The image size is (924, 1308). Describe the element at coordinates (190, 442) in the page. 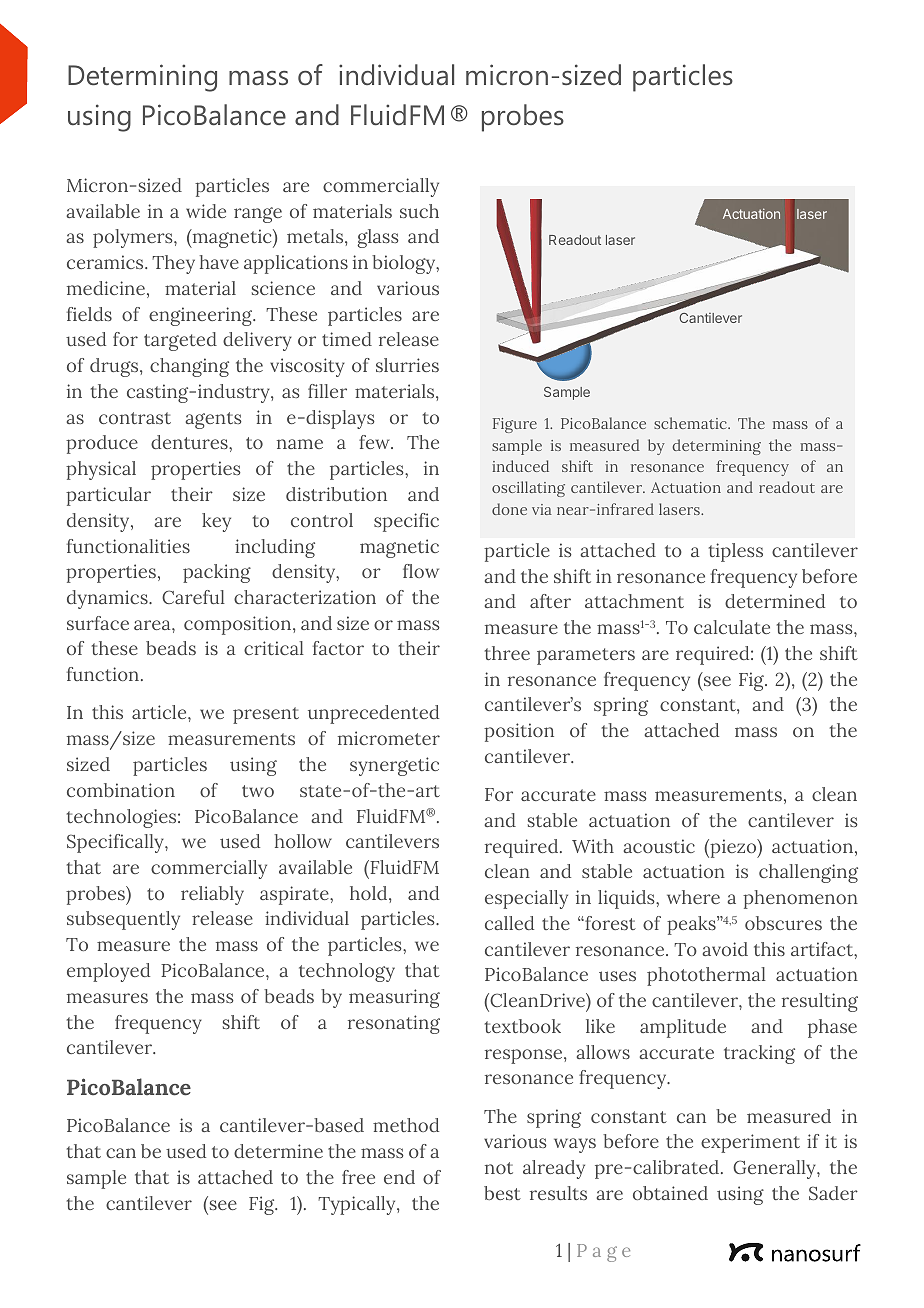

I see `dentures` at that location.
